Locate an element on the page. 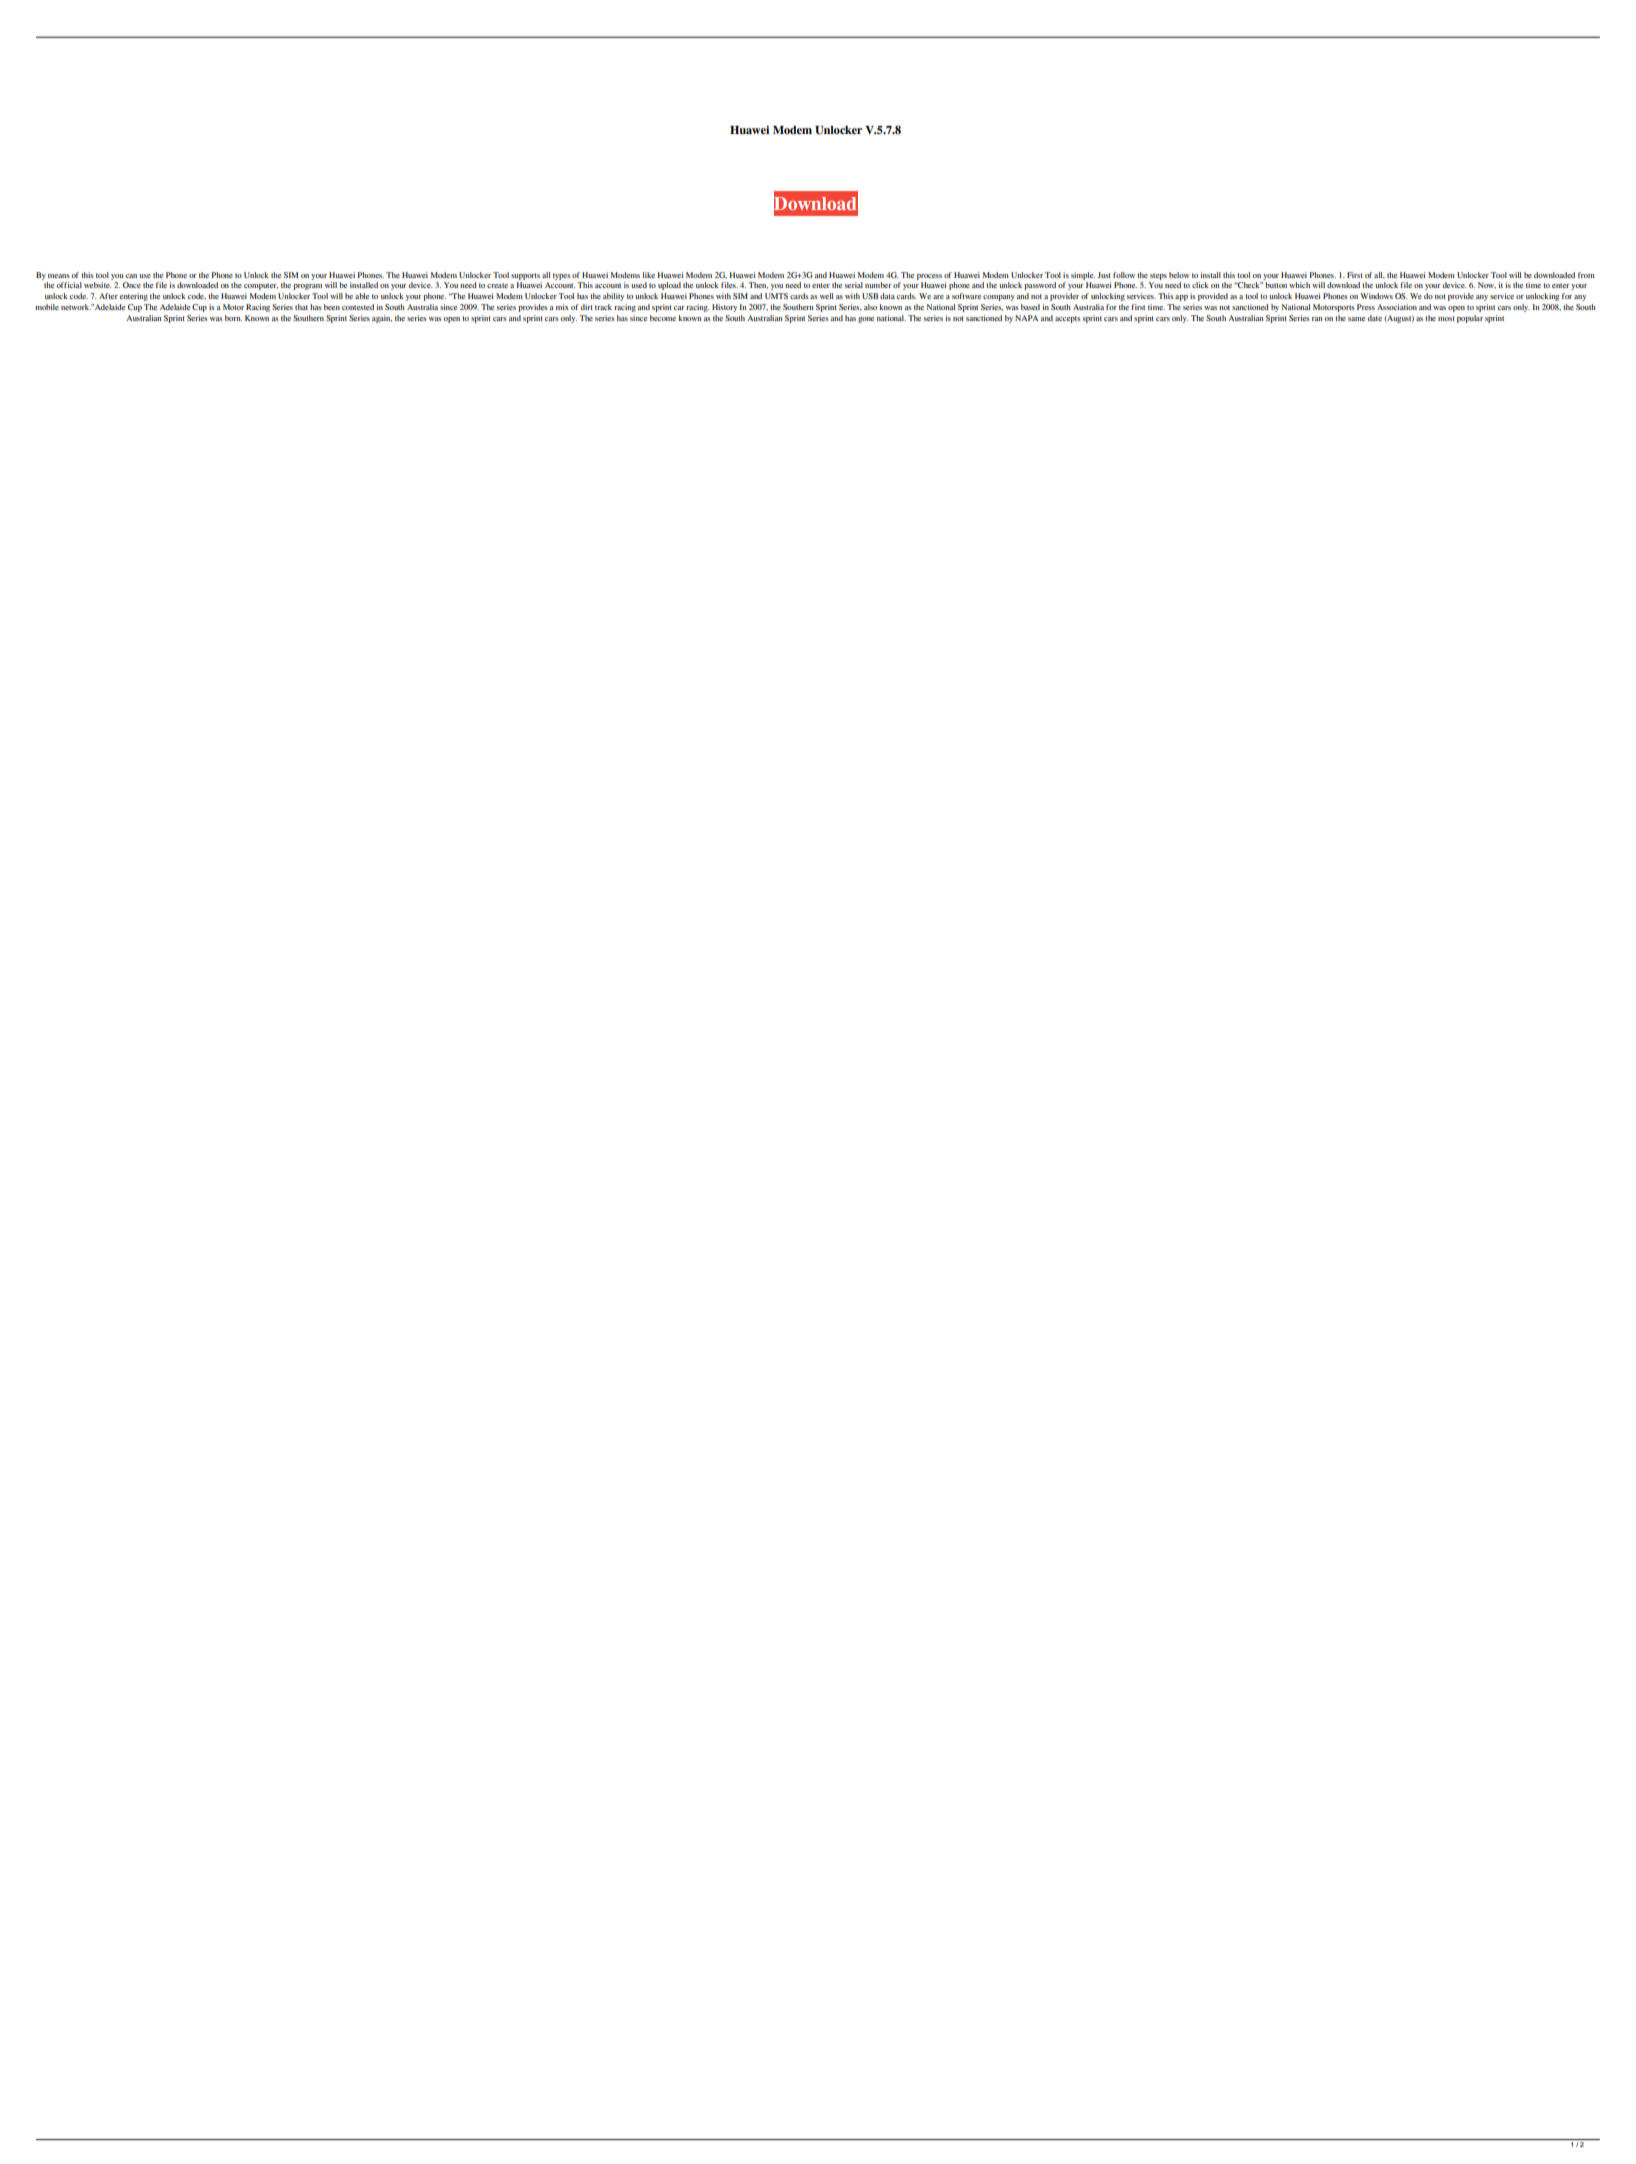  which is located at coordinates (1299, 285).
